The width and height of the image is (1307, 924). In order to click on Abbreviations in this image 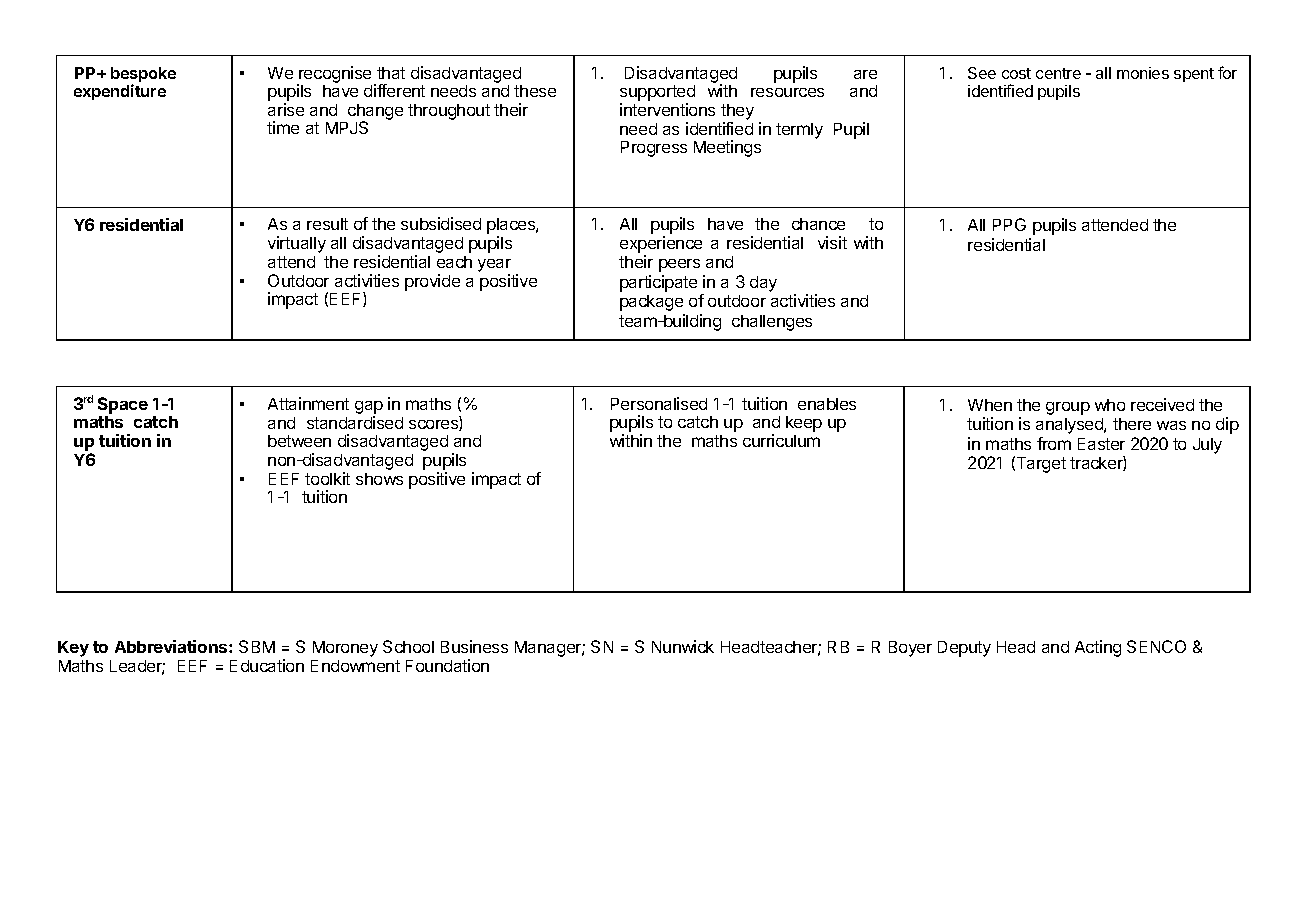, I will do `click(172, 646)`.
